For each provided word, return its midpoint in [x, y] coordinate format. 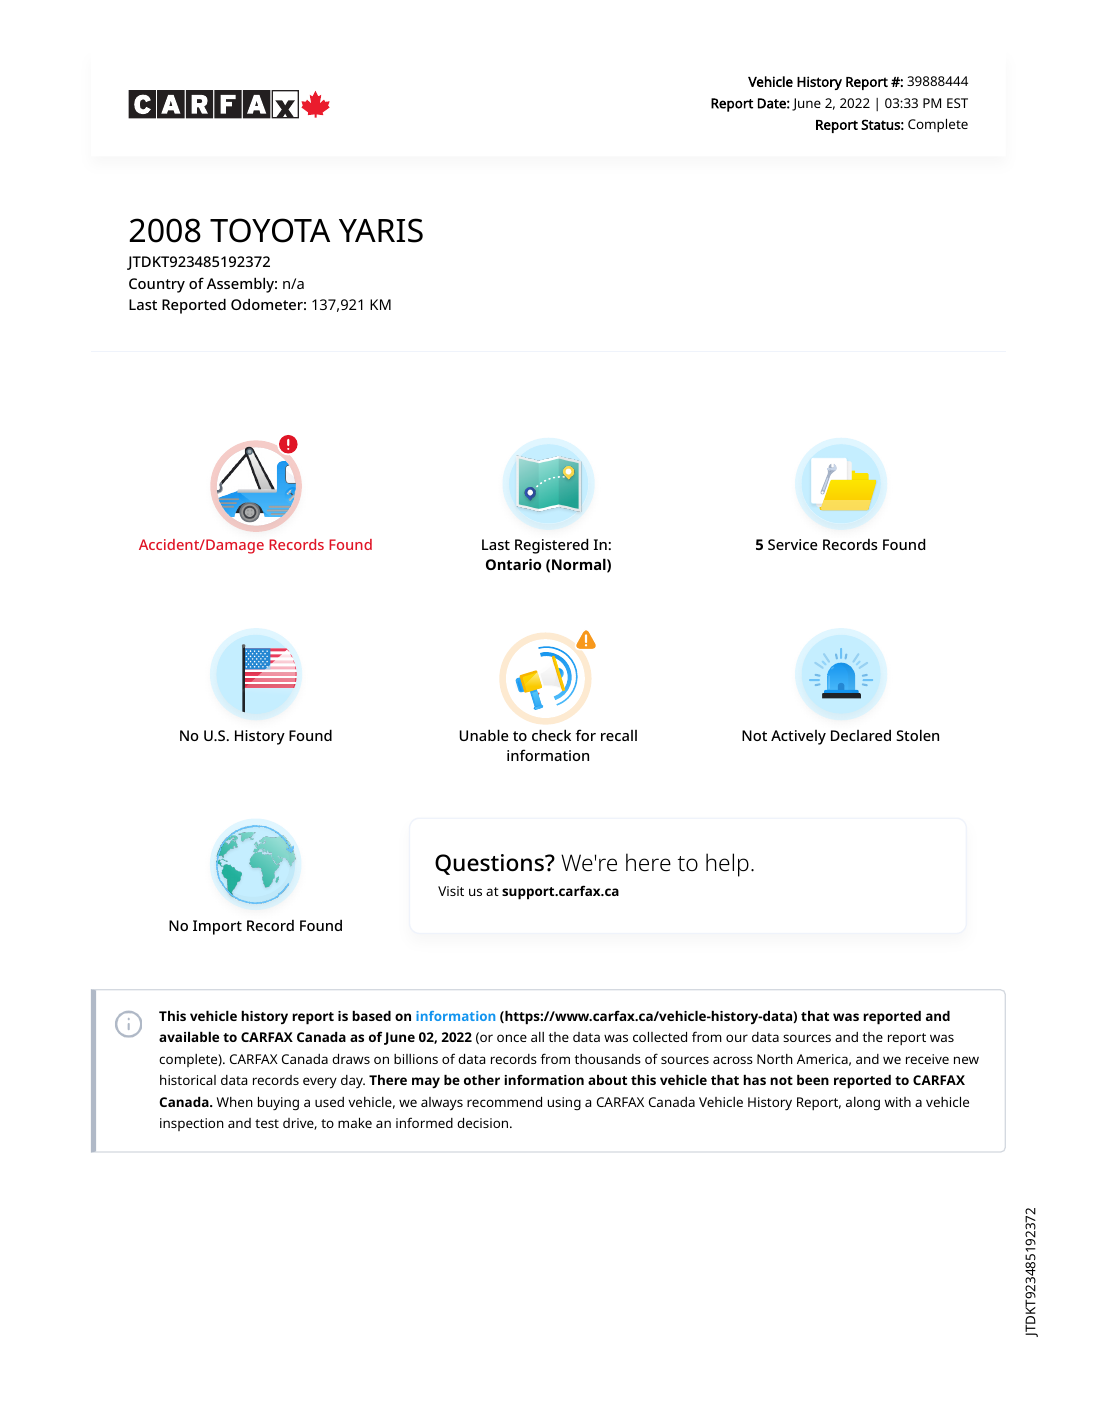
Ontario [513, 564]
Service [793, 544]
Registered [551, 546]
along [863, 1104]
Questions [490, 864]
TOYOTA [270, 230]
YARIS [381, 230]
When [235, 1102]
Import [217, 927]
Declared [861, 735]
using [564, 1103]
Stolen [917, 735]
